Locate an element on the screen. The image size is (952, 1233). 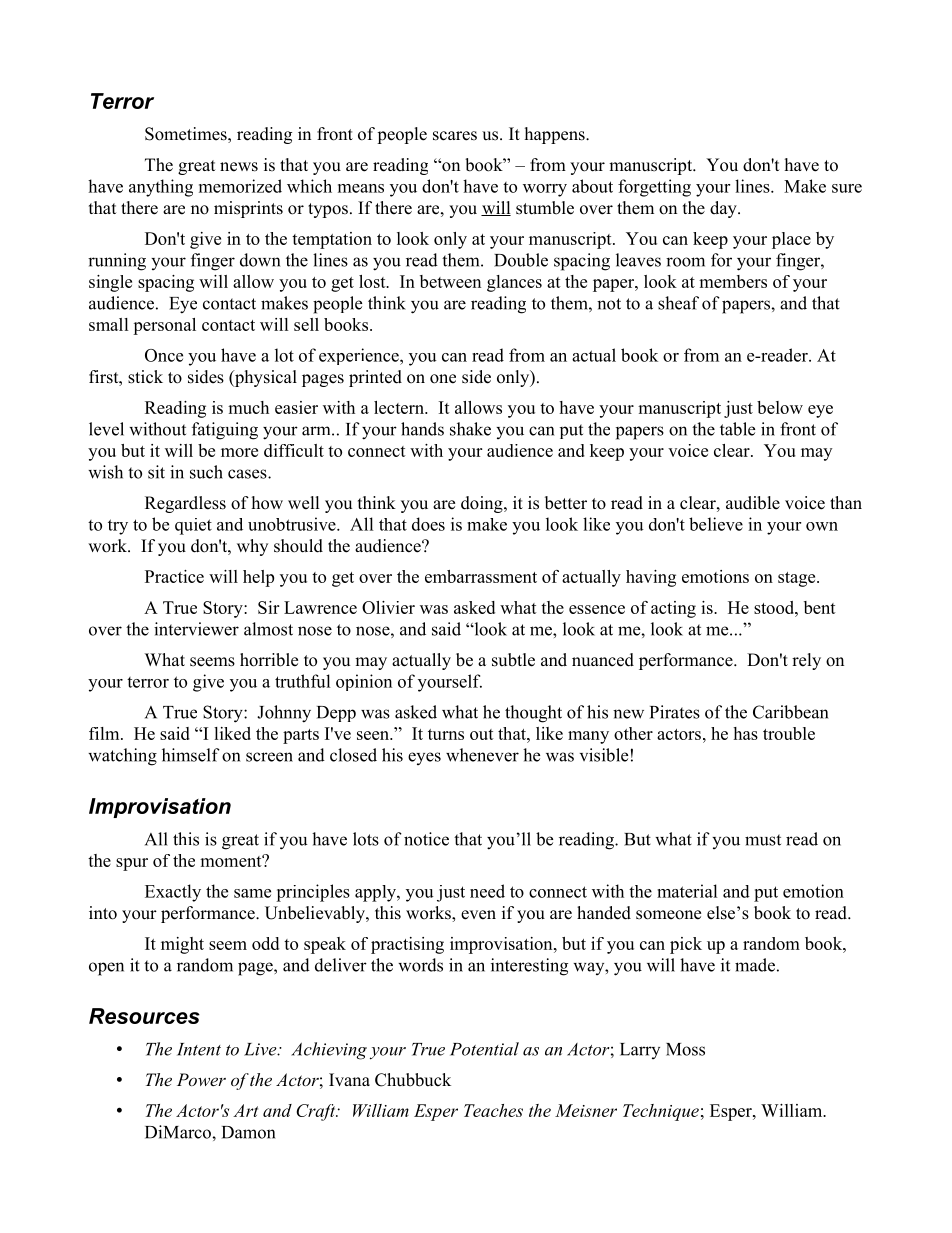
anything is located at coordinates (161, 188).
